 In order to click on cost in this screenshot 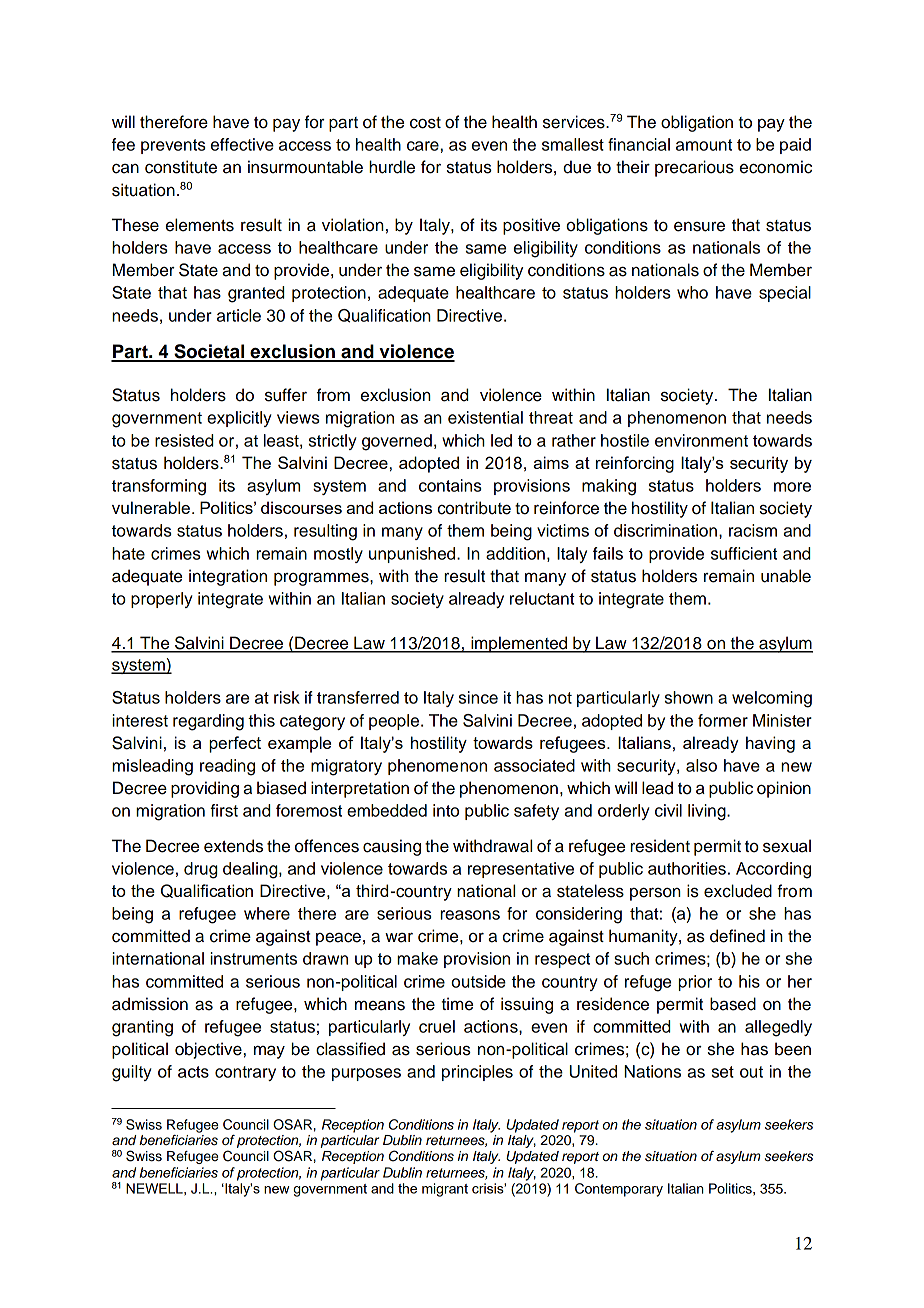, I will do `click(425, 123)`.
